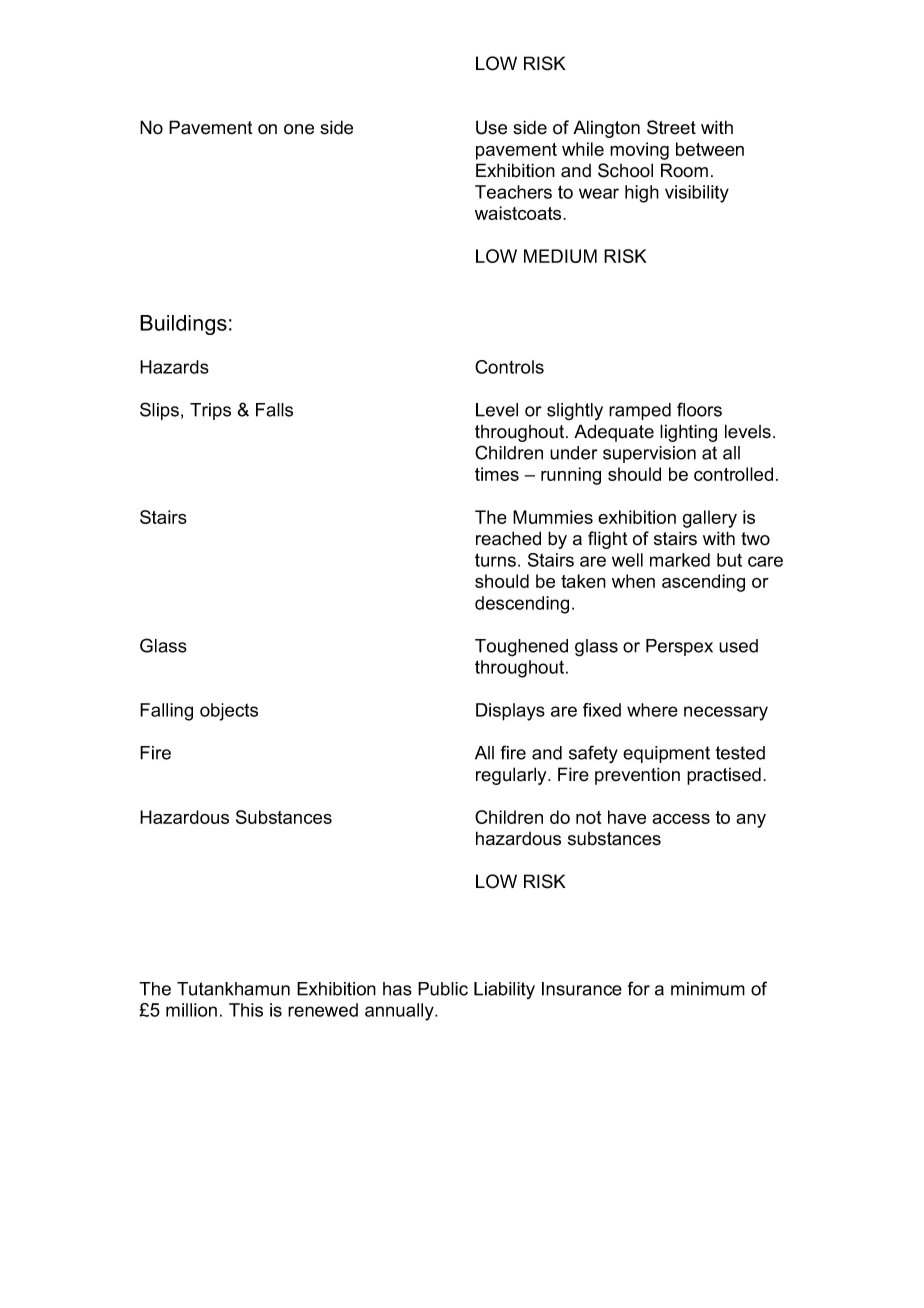 Image resolution: width=924 pixels, height=1308 pixels. Describe the element at coordinates (513, 192) in the document. I see `Teachers` at that location.
